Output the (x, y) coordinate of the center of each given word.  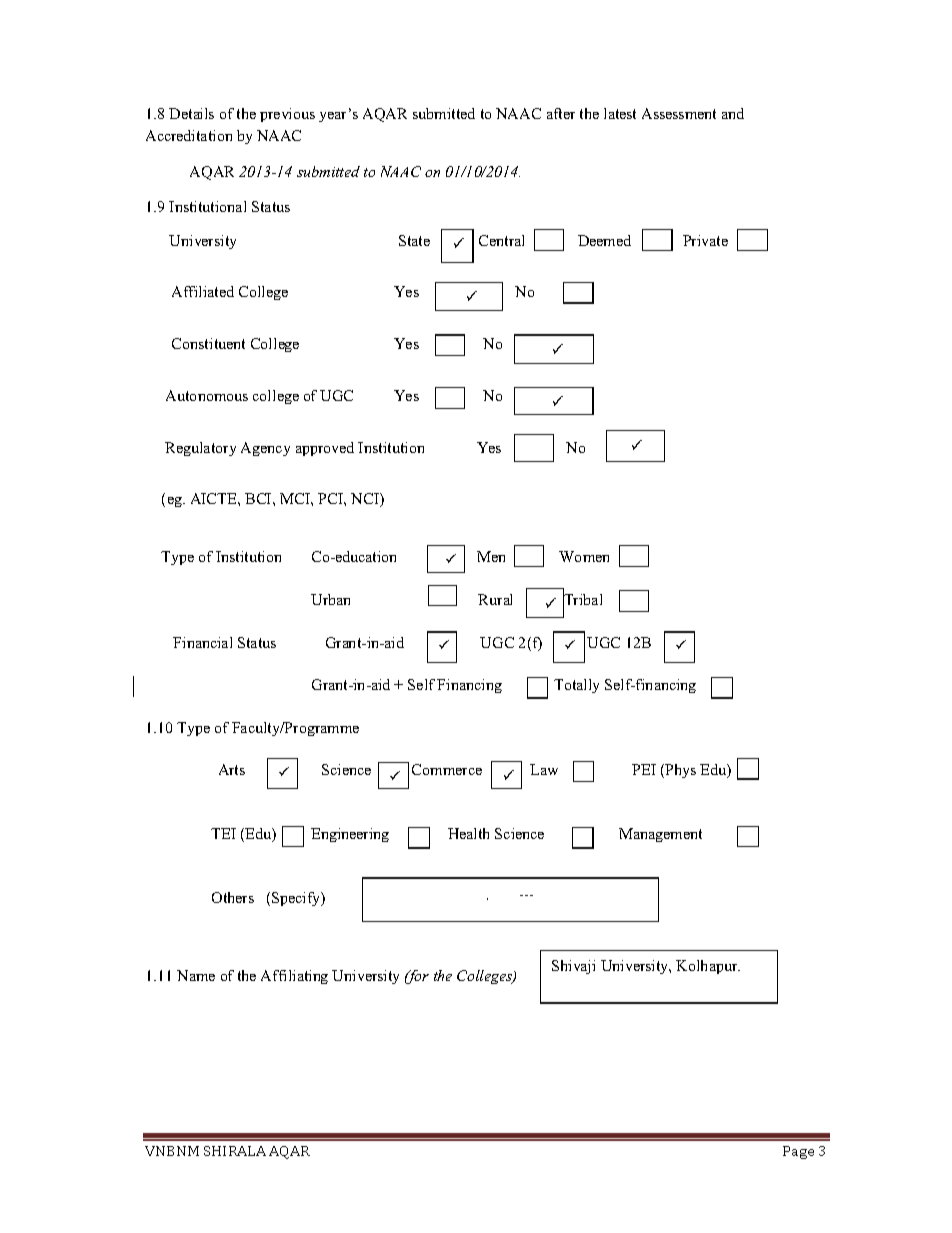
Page (798, 1152)
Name (196, 975)
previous (287, 115)
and (733, 113)
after (561, 113)
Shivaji (573, 967)
